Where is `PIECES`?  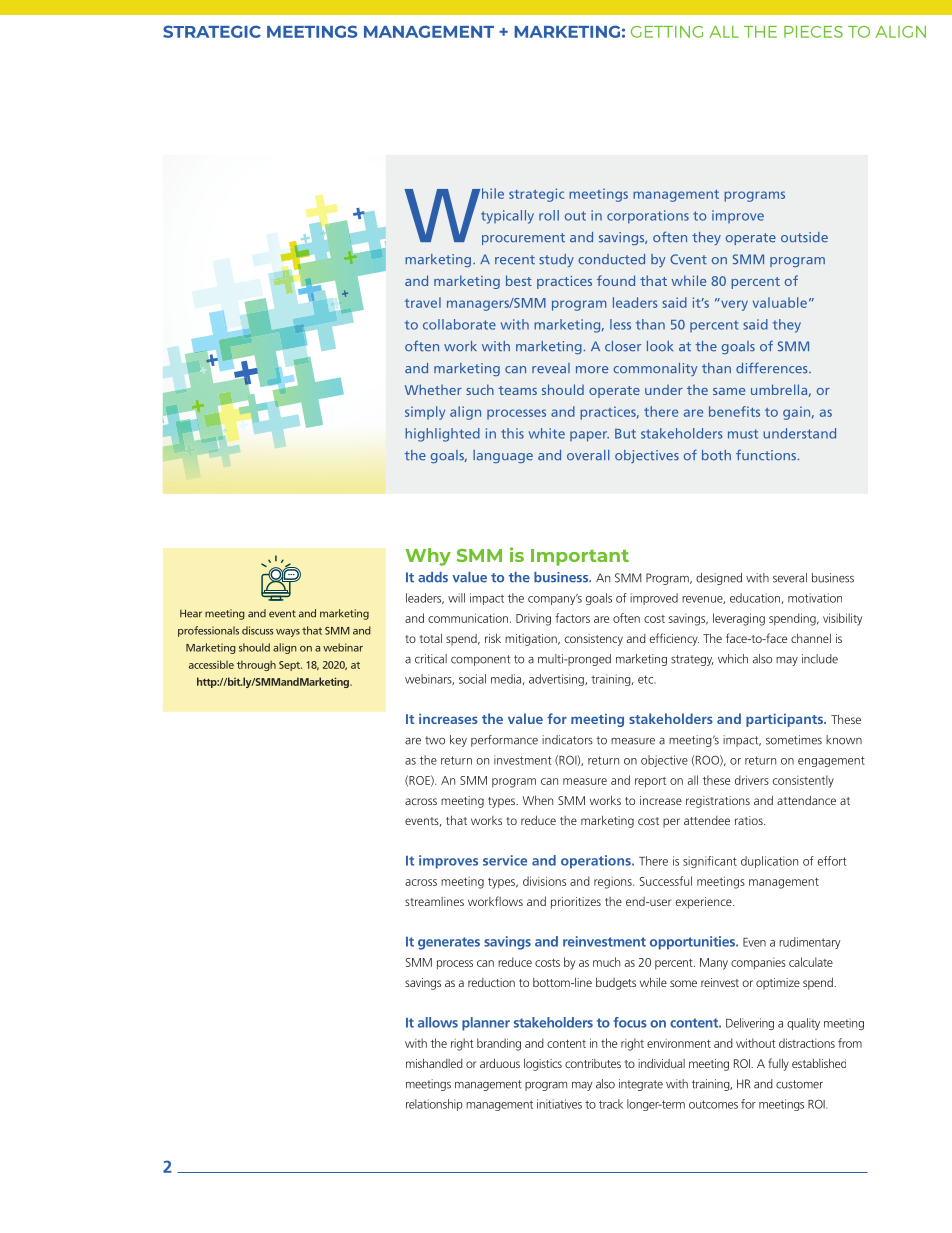
PIECES is located at coordinates (813, 32).
